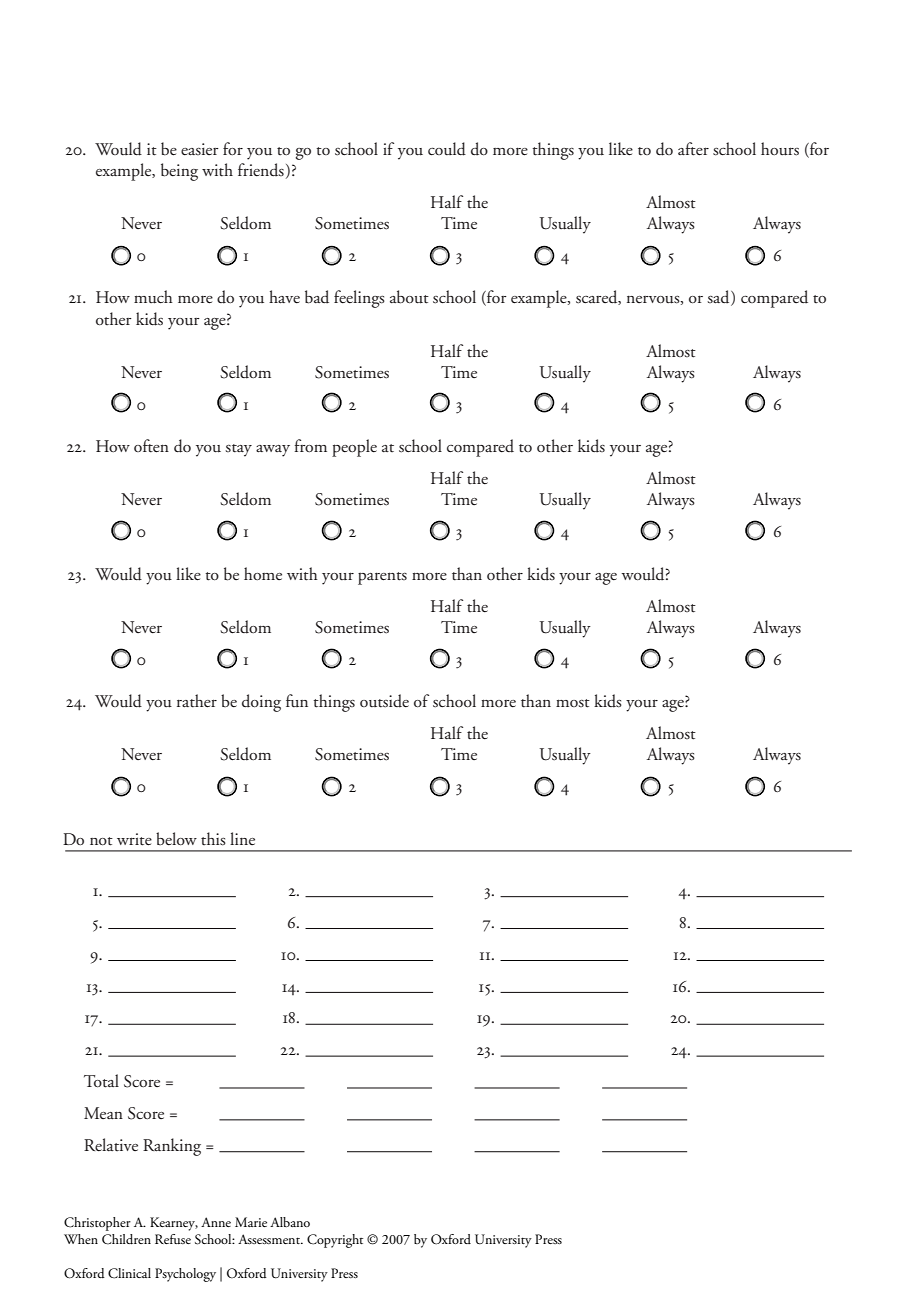 This page has height=1316, width=916. What do you see at coordinates (447, 149) in the page?
I see `could` at bounding box center [447, 149].
